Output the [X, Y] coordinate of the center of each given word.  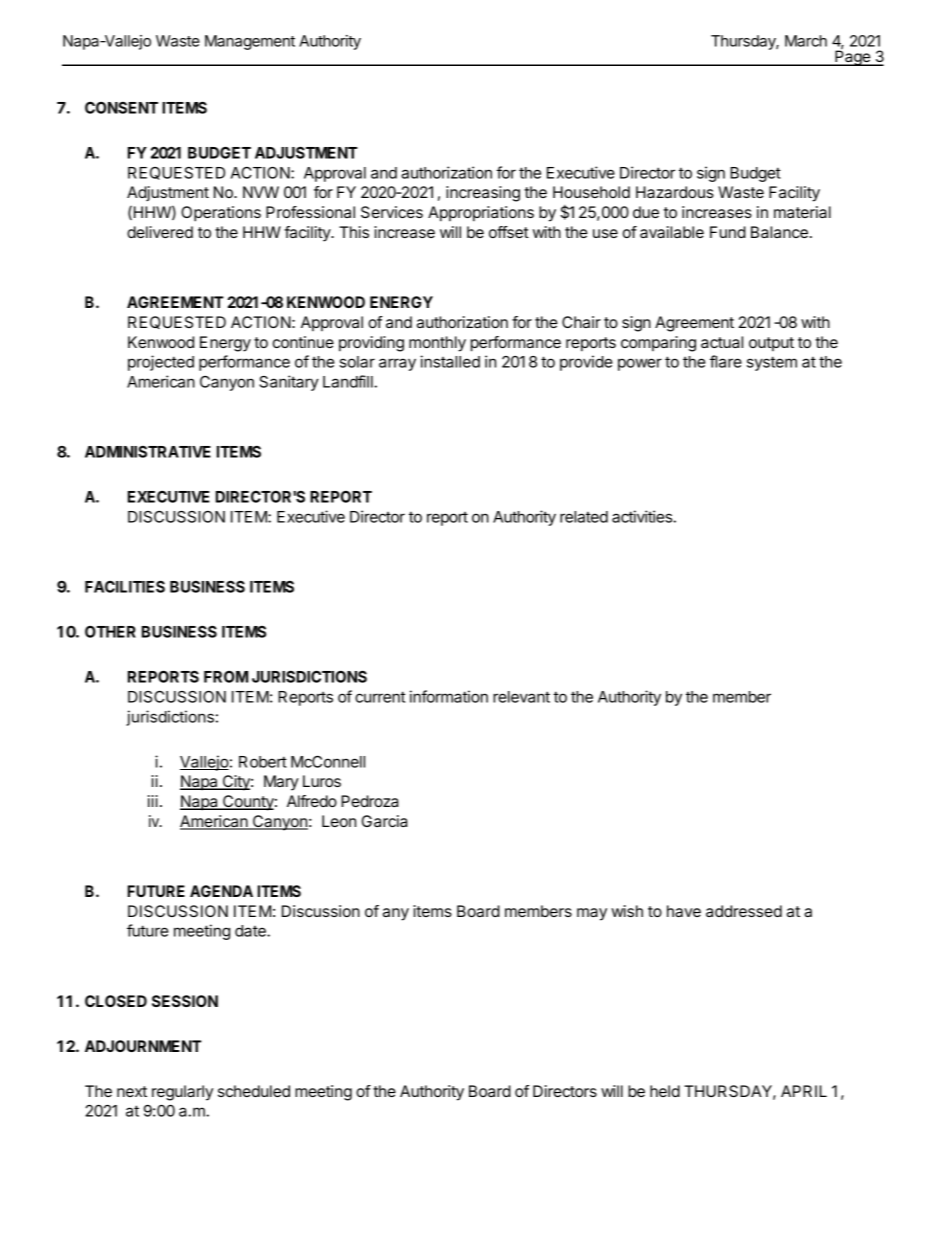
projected [161, 363]
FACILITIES [125, 587]
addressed [744, 911]
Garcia [384, 821]
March [806, 41]
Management [250, 42]
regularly [182, 1093]
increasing [483, 194]
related [584, 517]
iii [153, 801]
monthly [437, 344]
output [771, 344]
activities [643, 516]
